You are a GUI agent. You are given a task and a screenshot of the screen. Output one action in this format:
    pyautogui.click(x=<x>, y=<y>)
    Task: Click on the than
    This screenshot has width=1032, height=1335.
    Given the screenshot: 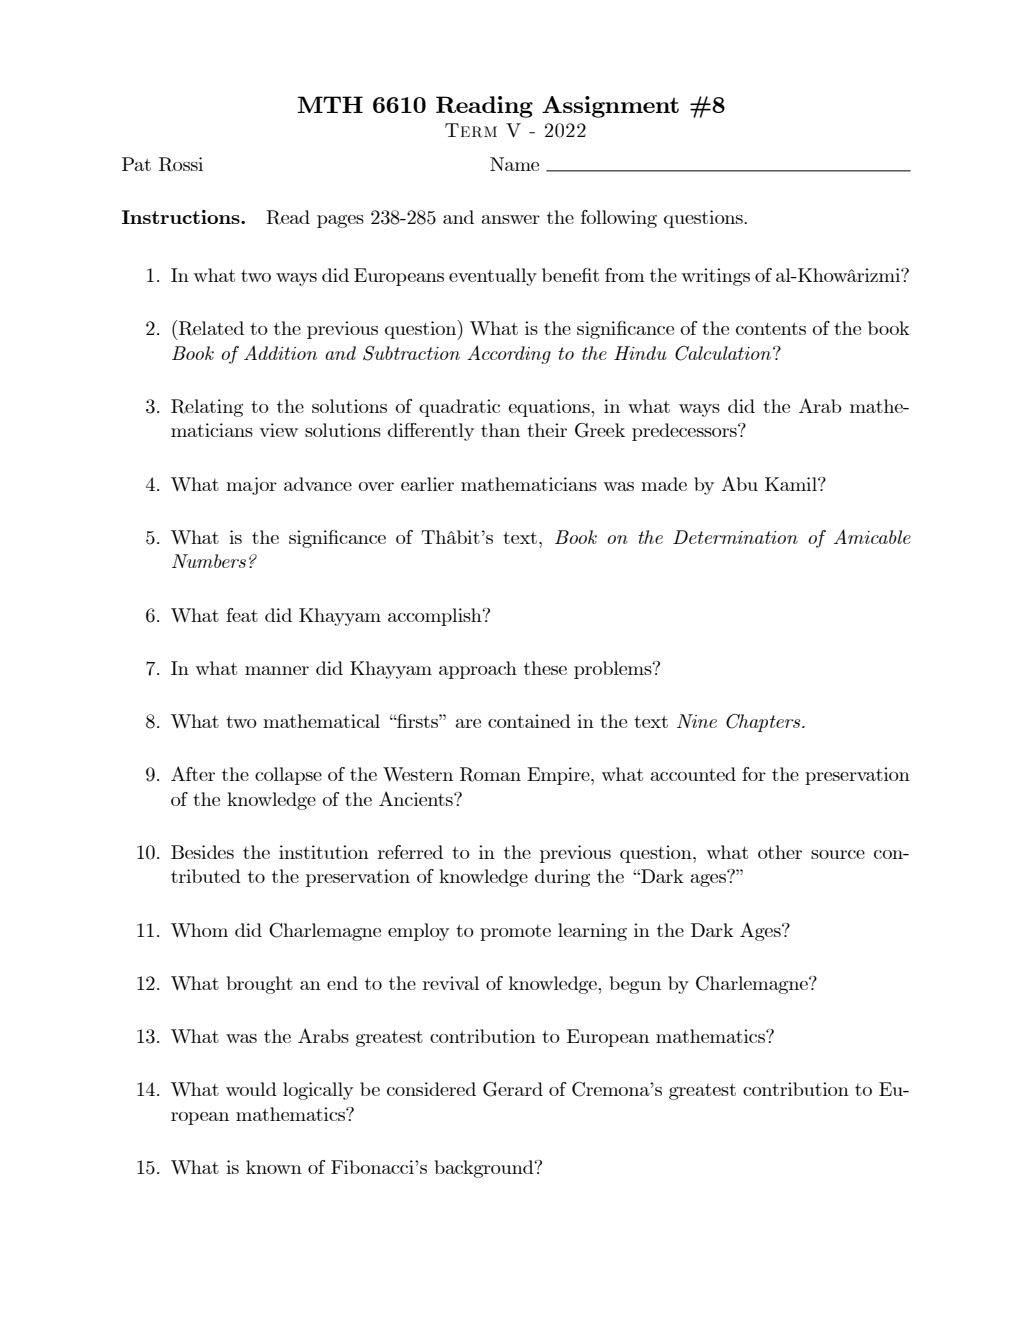 What is the action you would take?
    pyautogui.click(x=500, y=430)
